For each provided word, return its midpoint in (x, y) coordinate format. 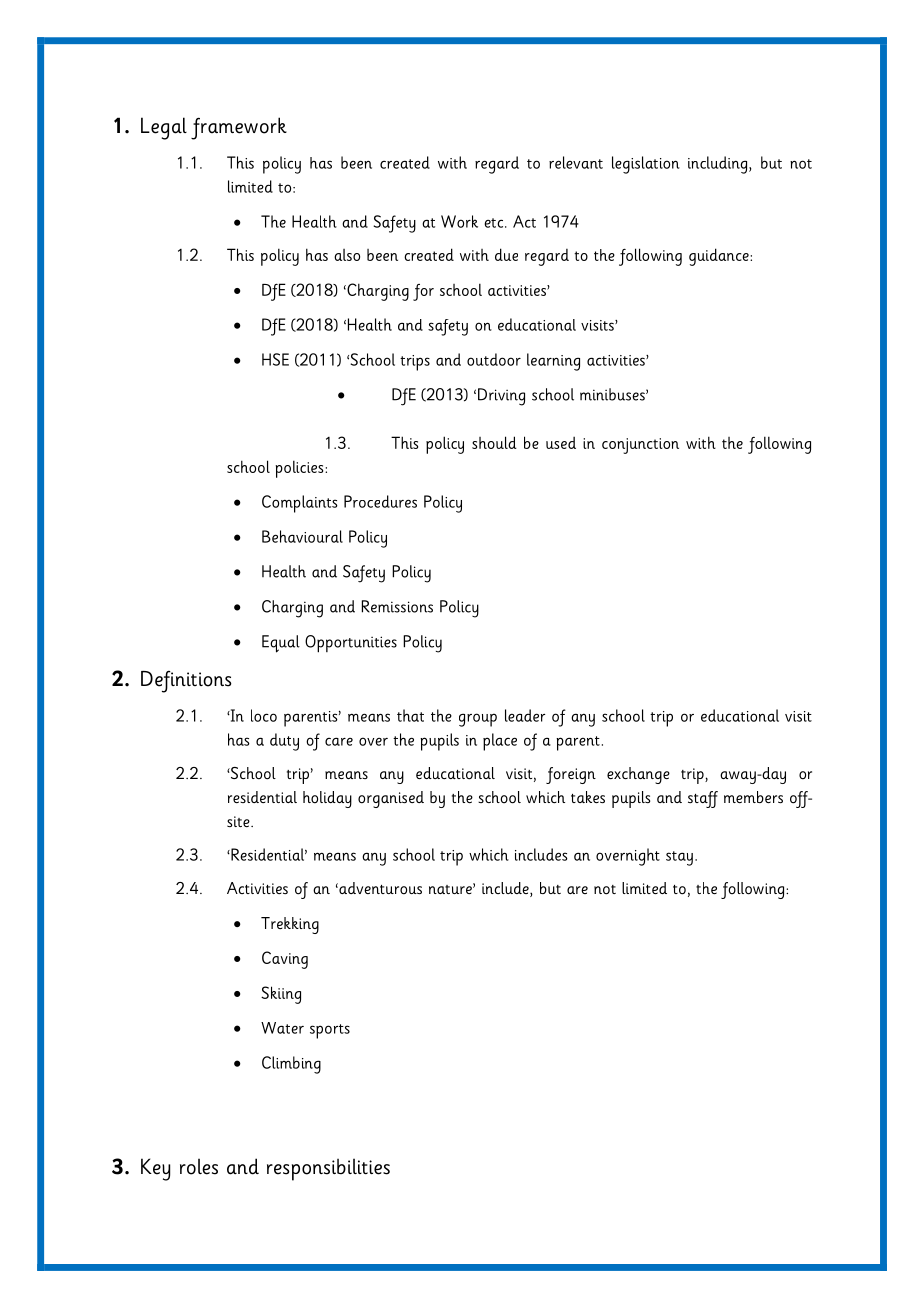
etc (493, 223)
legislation (646, 165)
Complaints (300, 504)
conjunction (640, 446)
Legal (164, 128)
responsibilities (328, 1169)
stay (679, 858)
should (494, 442)
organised (391, 799)
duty (284, 742)
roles (199, 1166)
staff (703, 799)
